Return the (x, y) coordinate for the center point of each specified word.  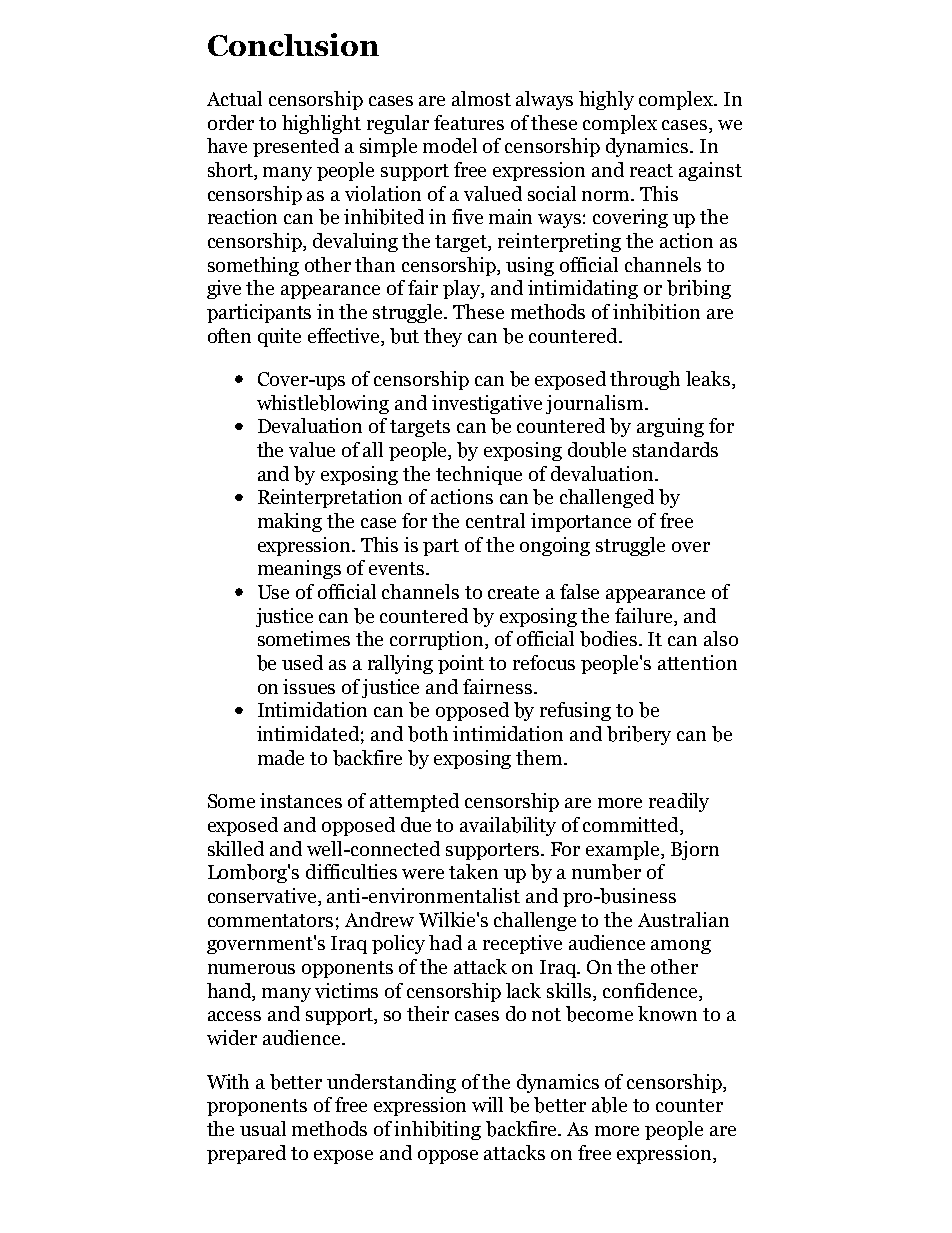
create (513, 592)
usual (263, 1128)
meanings (299, 569)
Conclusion (293, 44)
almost (481, 98)
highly (606, 100)
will (487, 1104)
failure (645, 615)
